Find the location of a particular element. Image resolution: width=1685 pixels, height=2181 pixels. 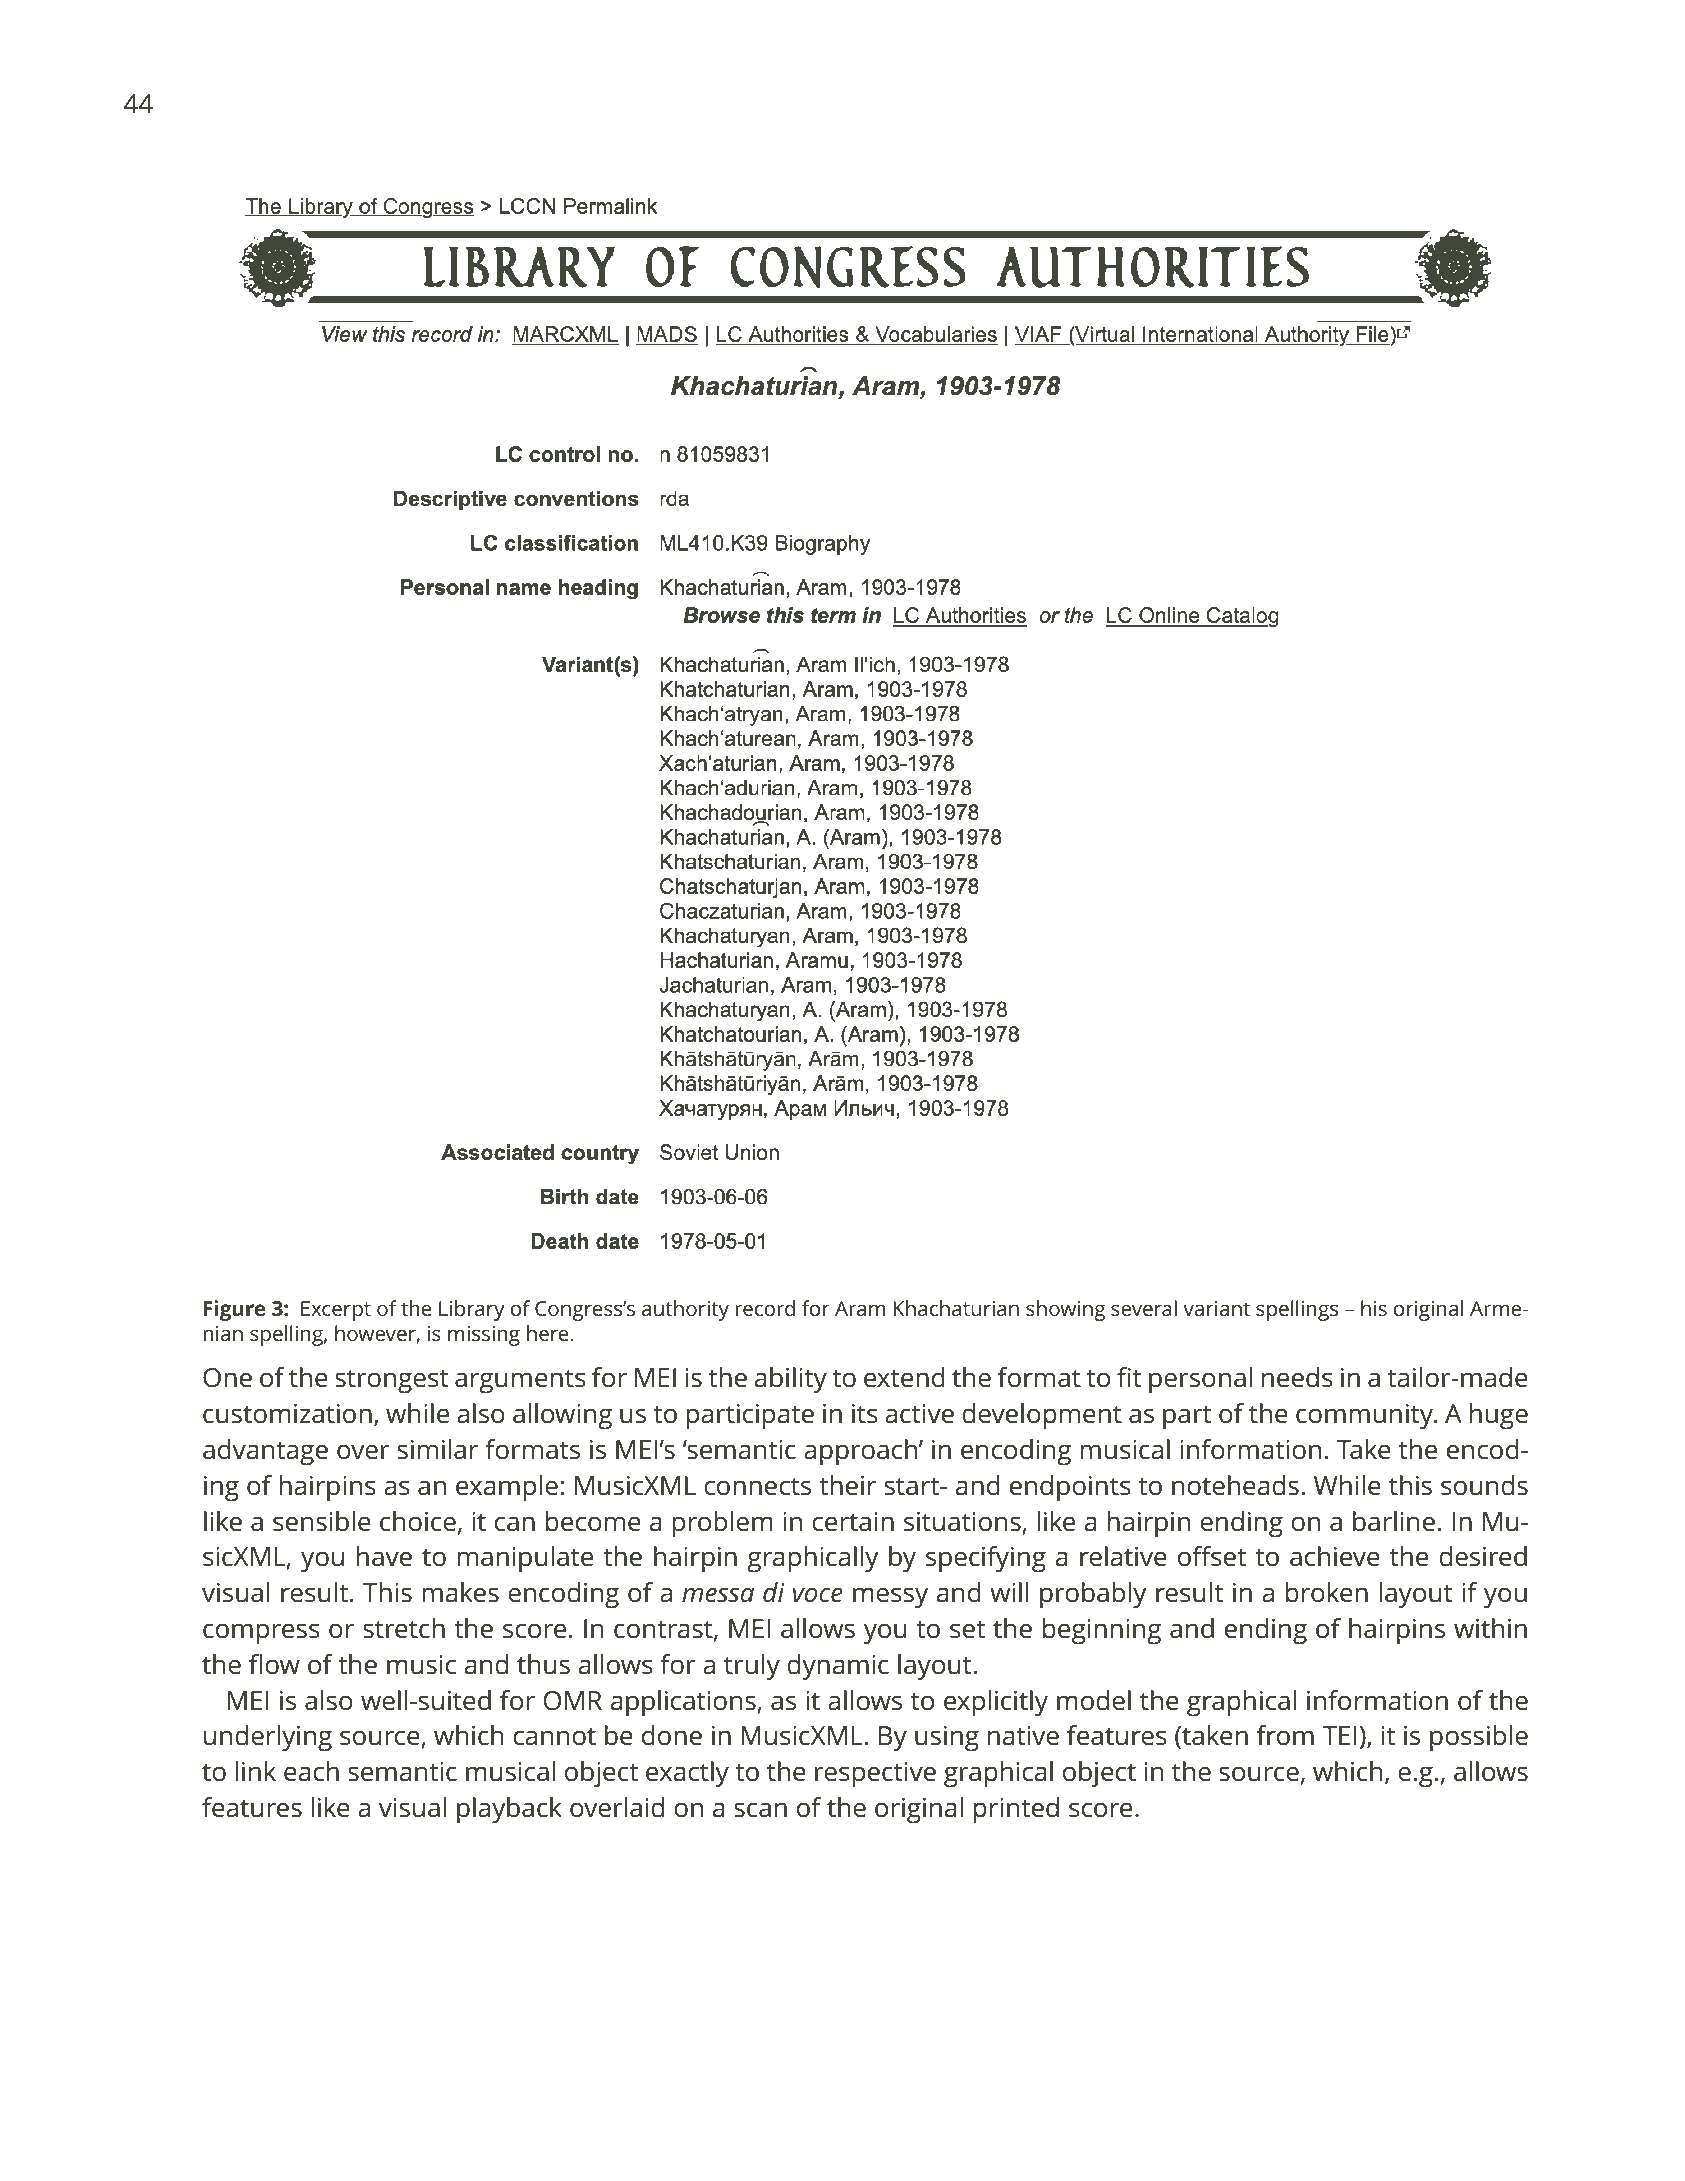

respective is located at coordinates (875, 1775).
